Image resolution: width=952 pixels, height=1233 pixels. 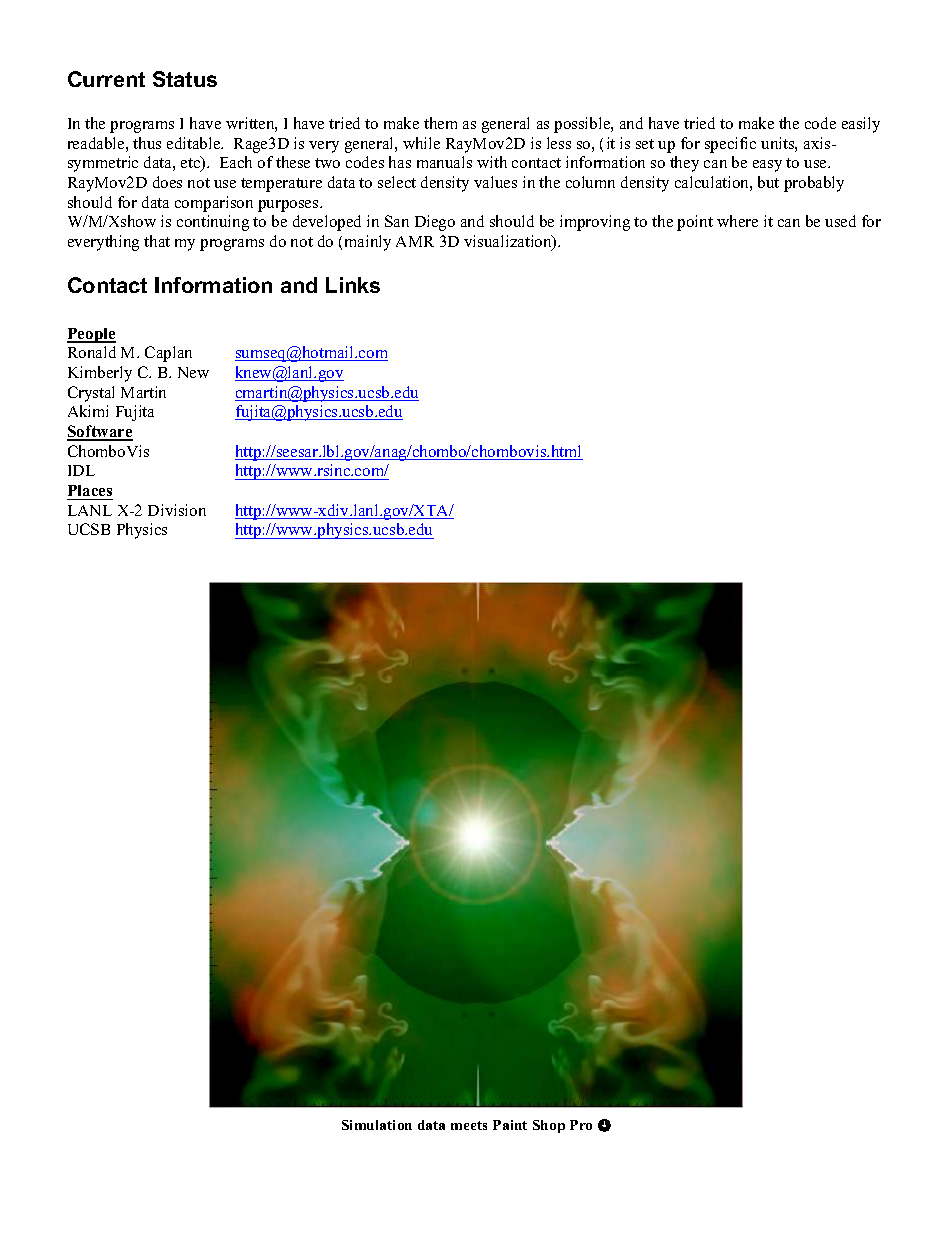 I want to click on them, so click(x=440, y=123).
